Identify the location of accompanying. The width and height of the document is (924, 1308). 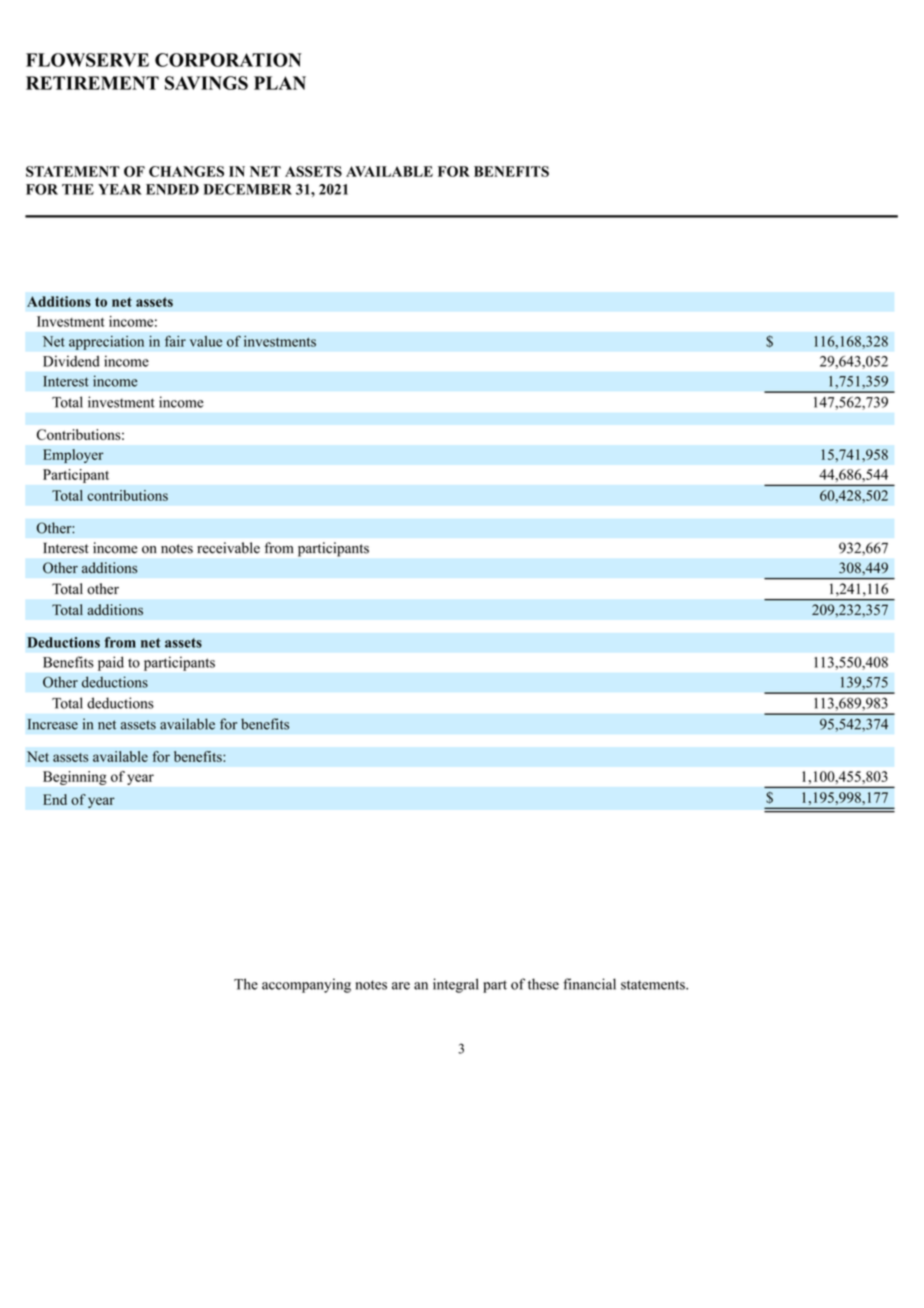
(306, 985).
